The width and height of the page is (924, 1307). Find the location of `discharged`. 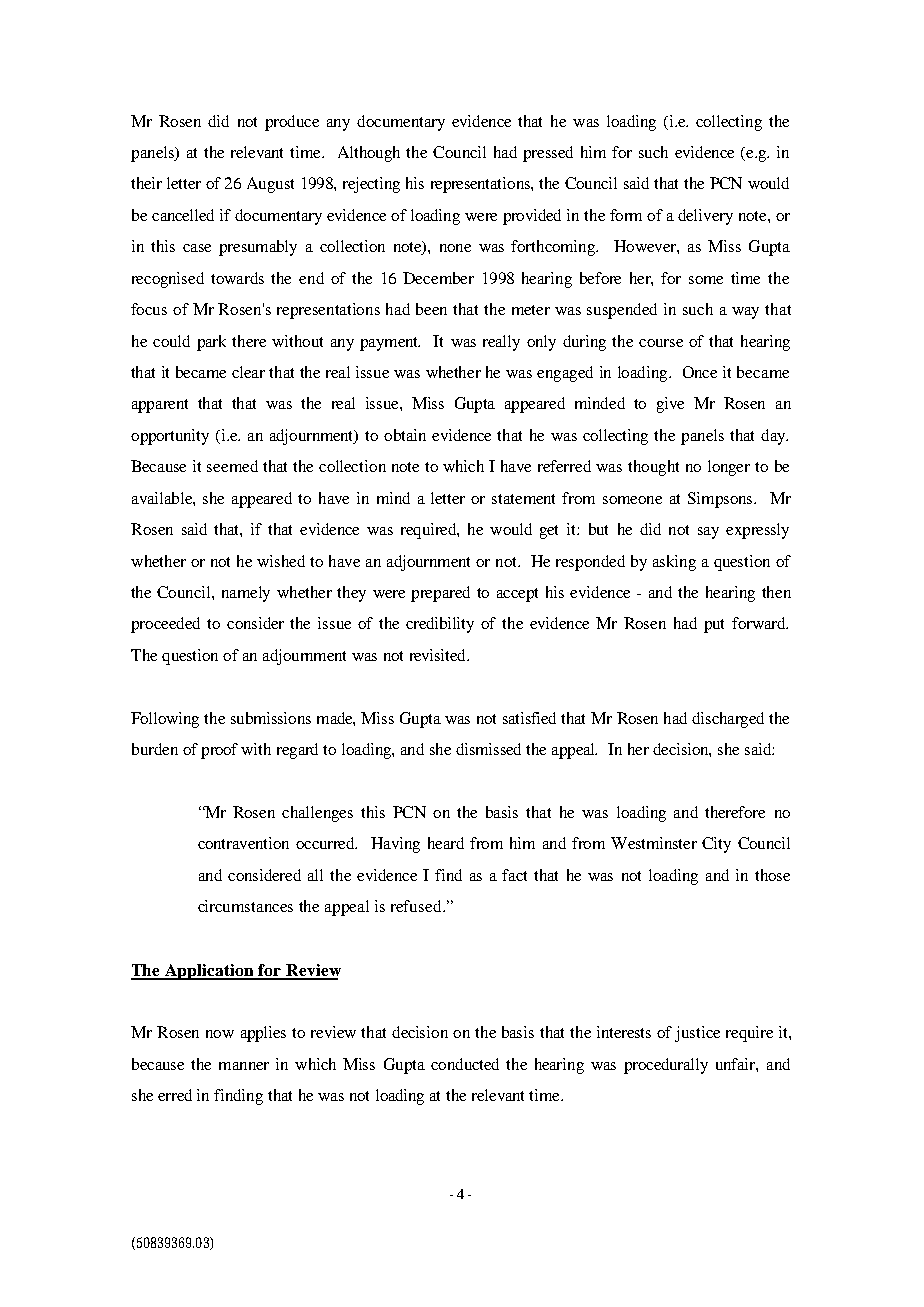

discharged is located at coordinates (728, 720).
